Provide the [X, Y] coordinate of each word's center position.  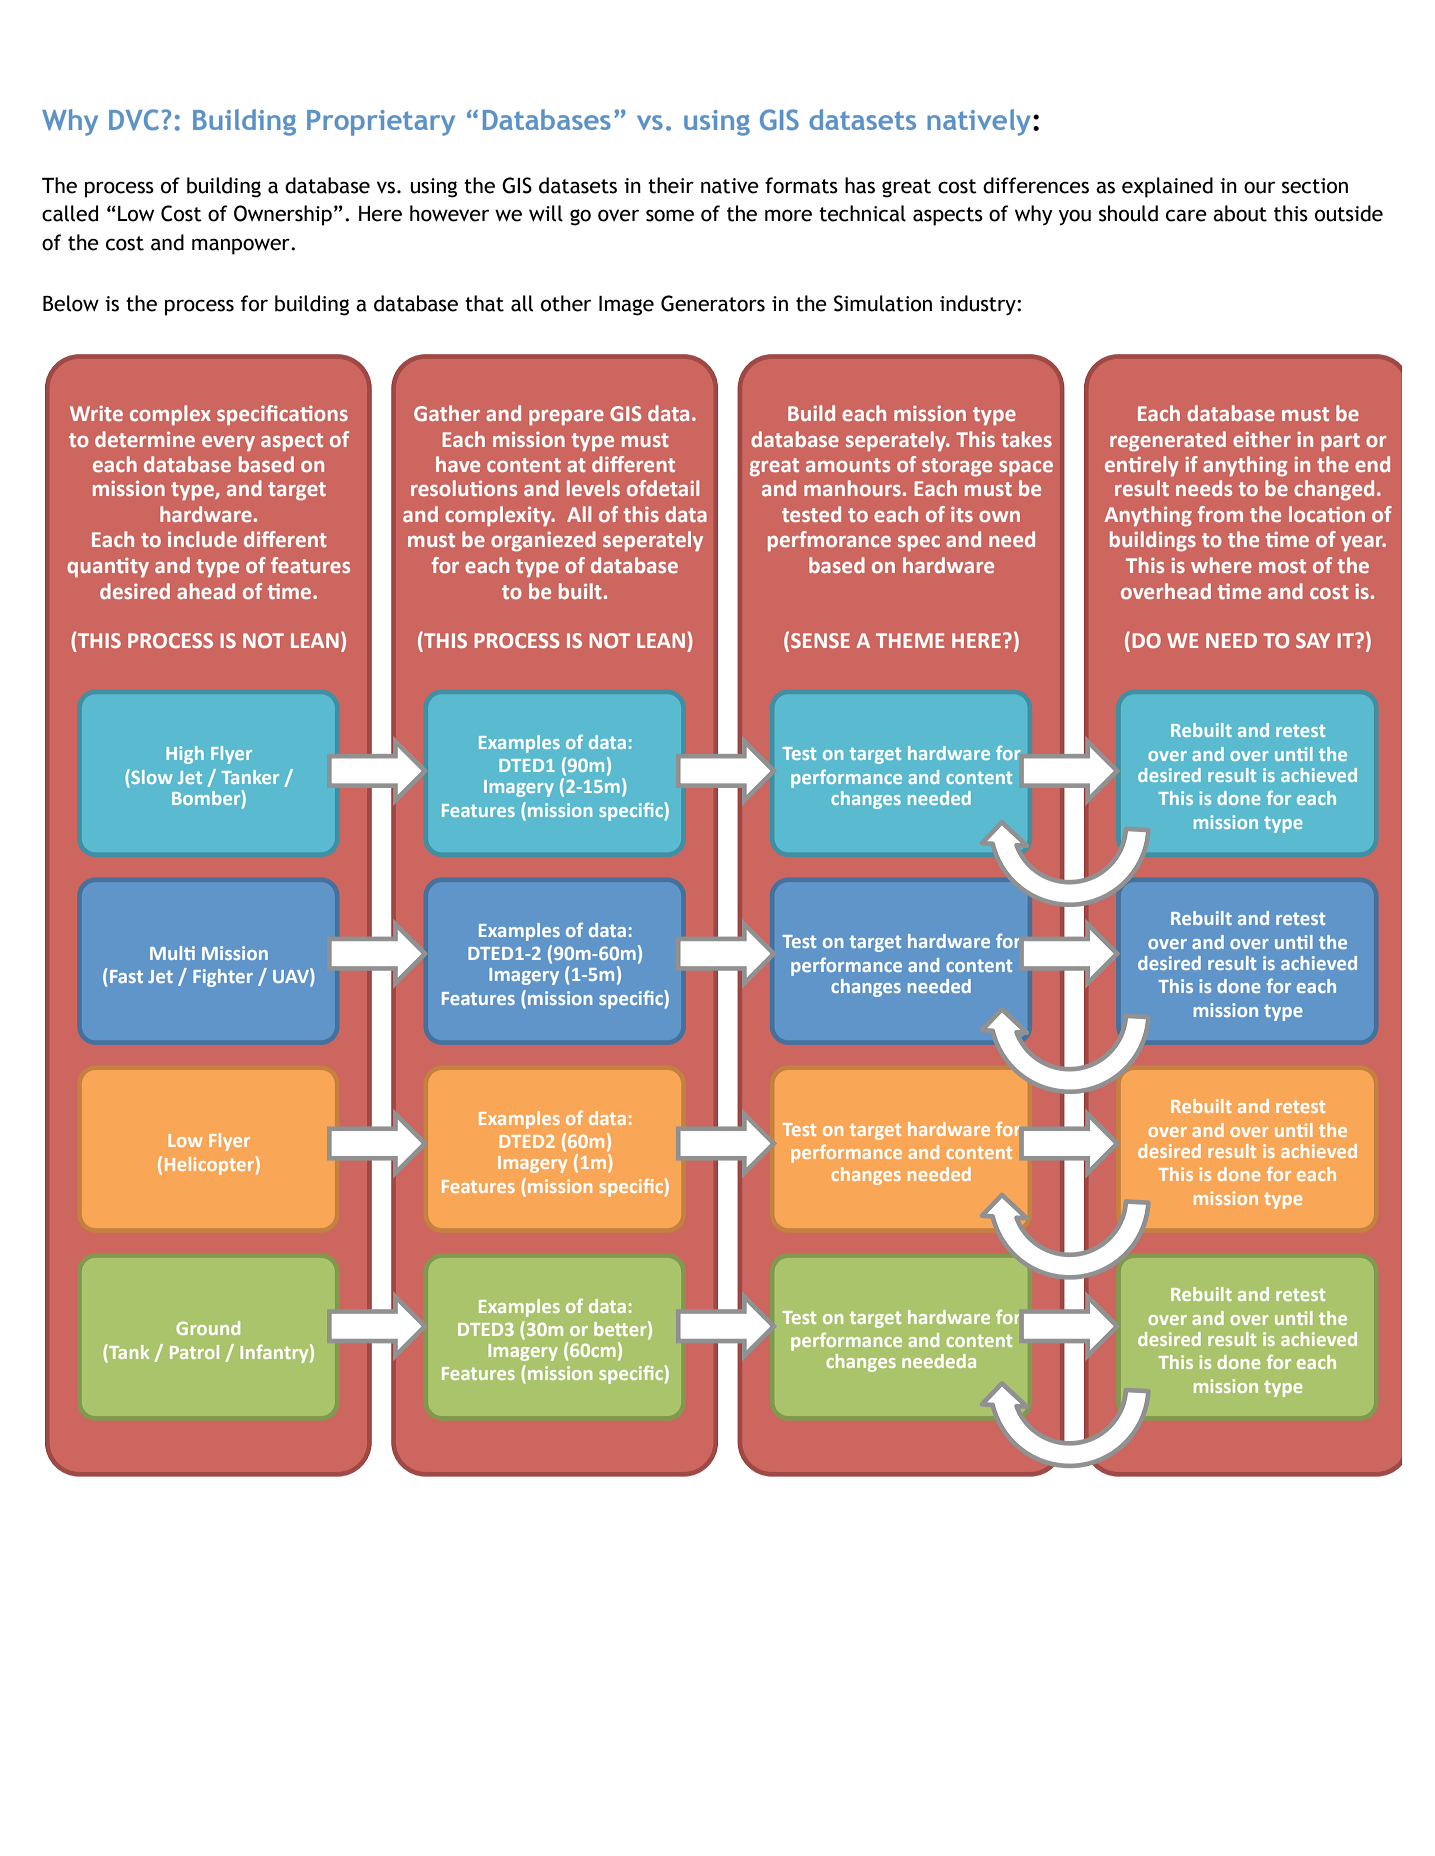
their [671, 185]
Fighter [223, 978]
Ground [208, 1328]
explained [1167, 187]
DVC [134, 120]
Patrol [194, 1352]
